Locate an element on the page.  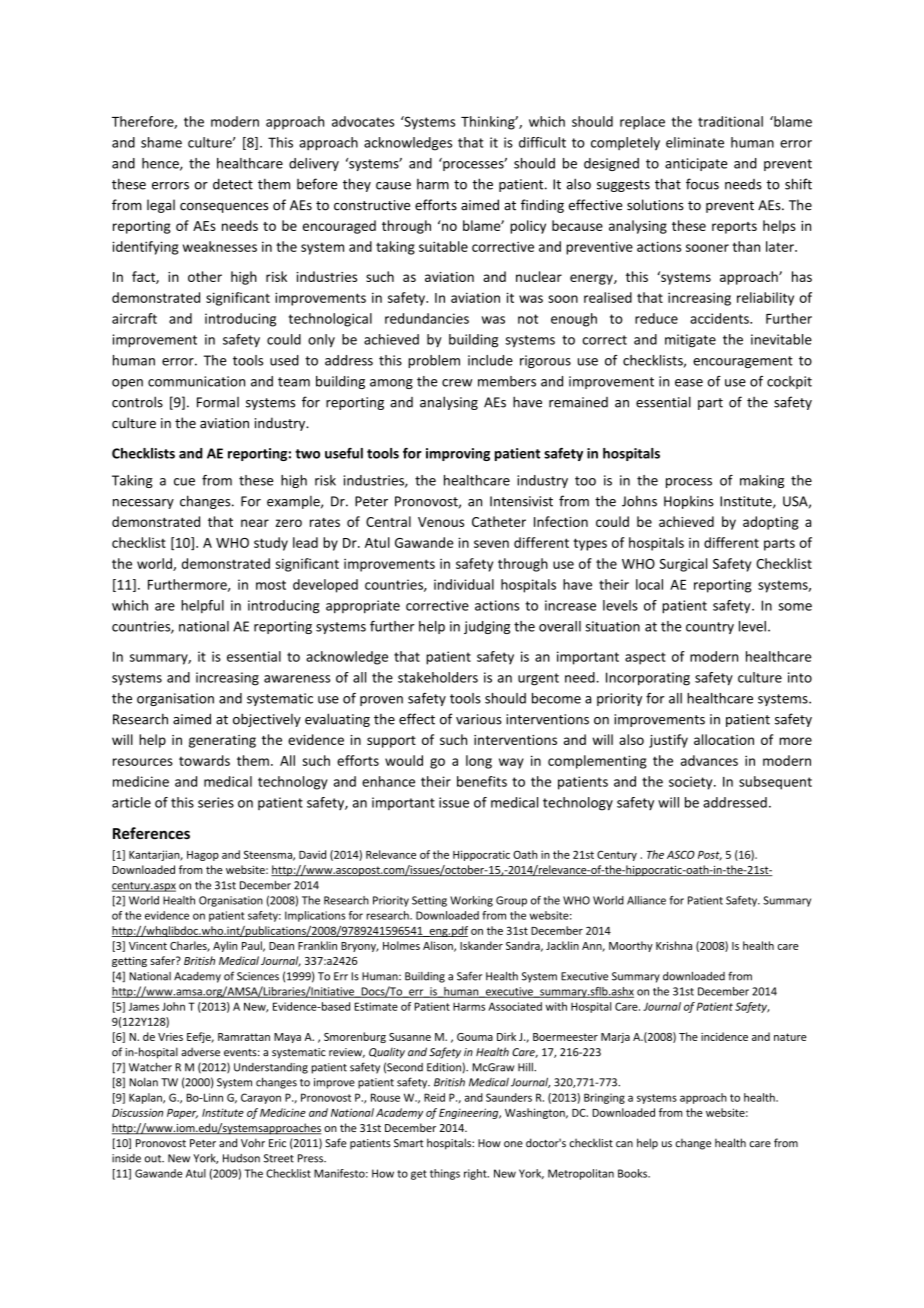
judging is located at coordinates (487, 627).
